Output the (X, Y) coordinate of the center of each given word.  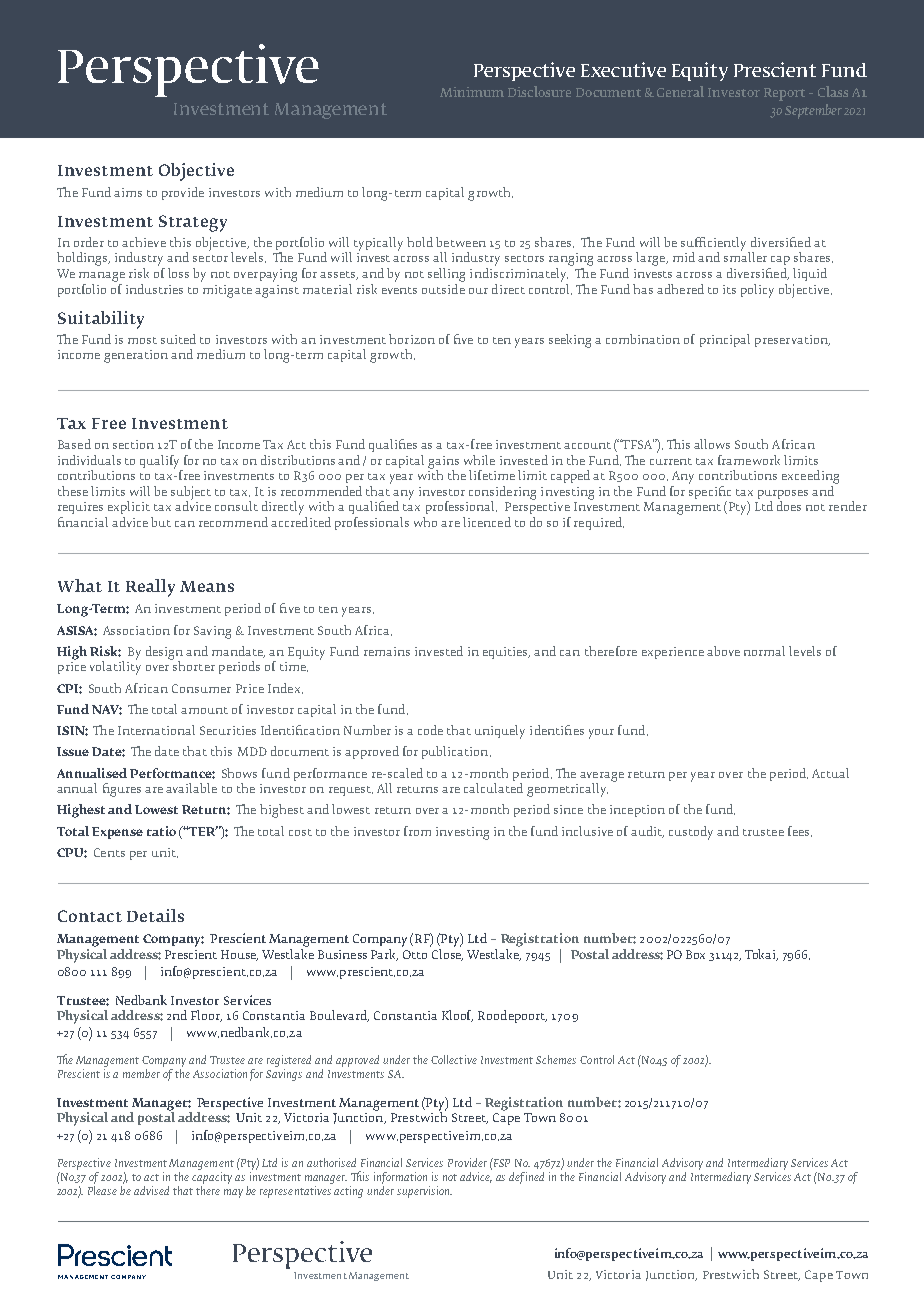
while (479, 460)
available (191, 788)
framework (749, 460)
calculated (493, 788)
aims (128, 192)
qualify (161, 463)
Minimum (472, 92)
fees (800, 831)
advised (151, 1190)
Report (784, 94)
